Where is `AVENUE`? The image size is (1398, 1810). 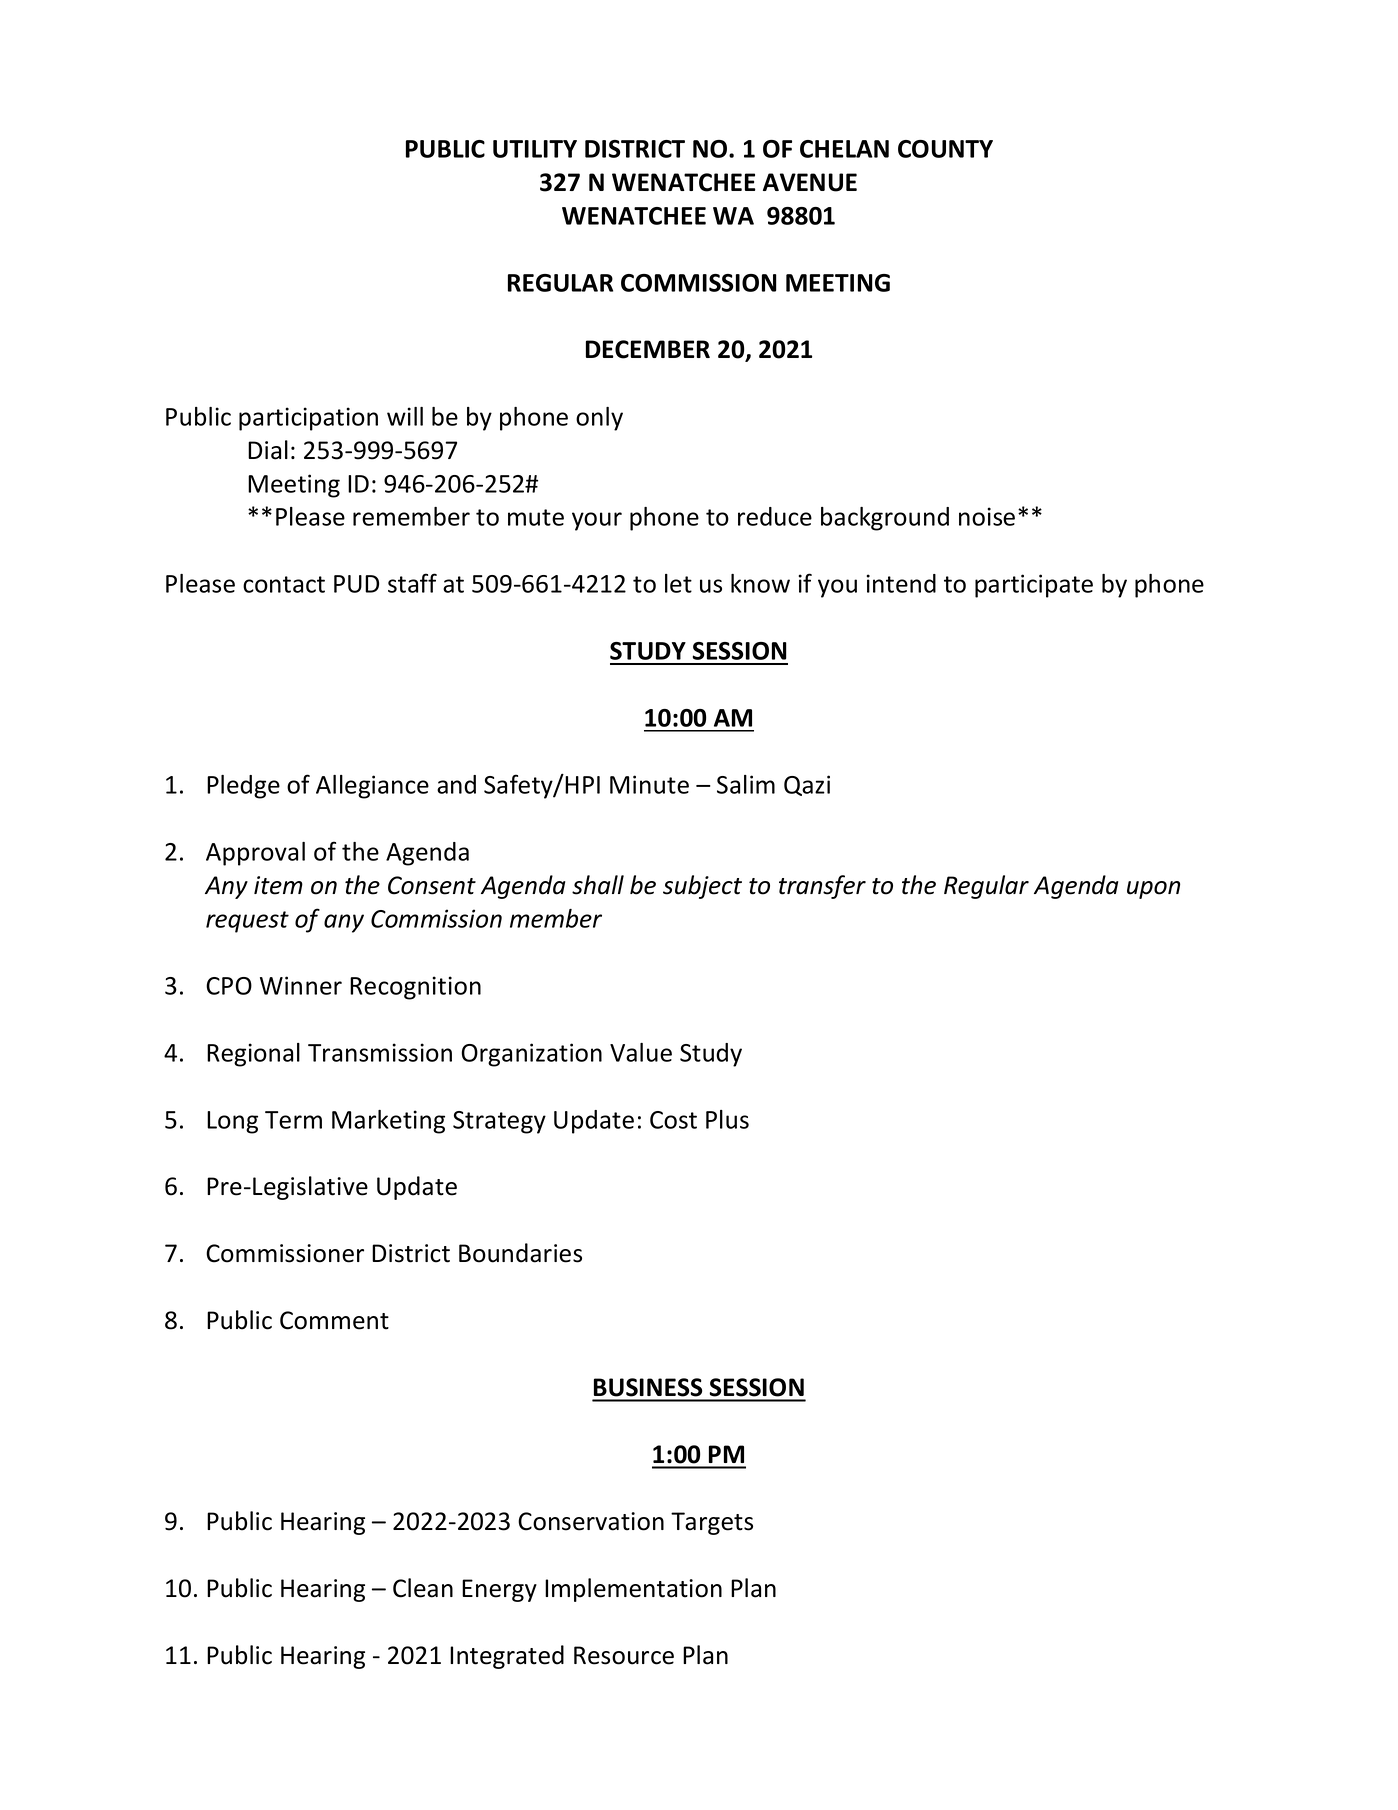 AVENUE is located at coordinates (810, 182).
